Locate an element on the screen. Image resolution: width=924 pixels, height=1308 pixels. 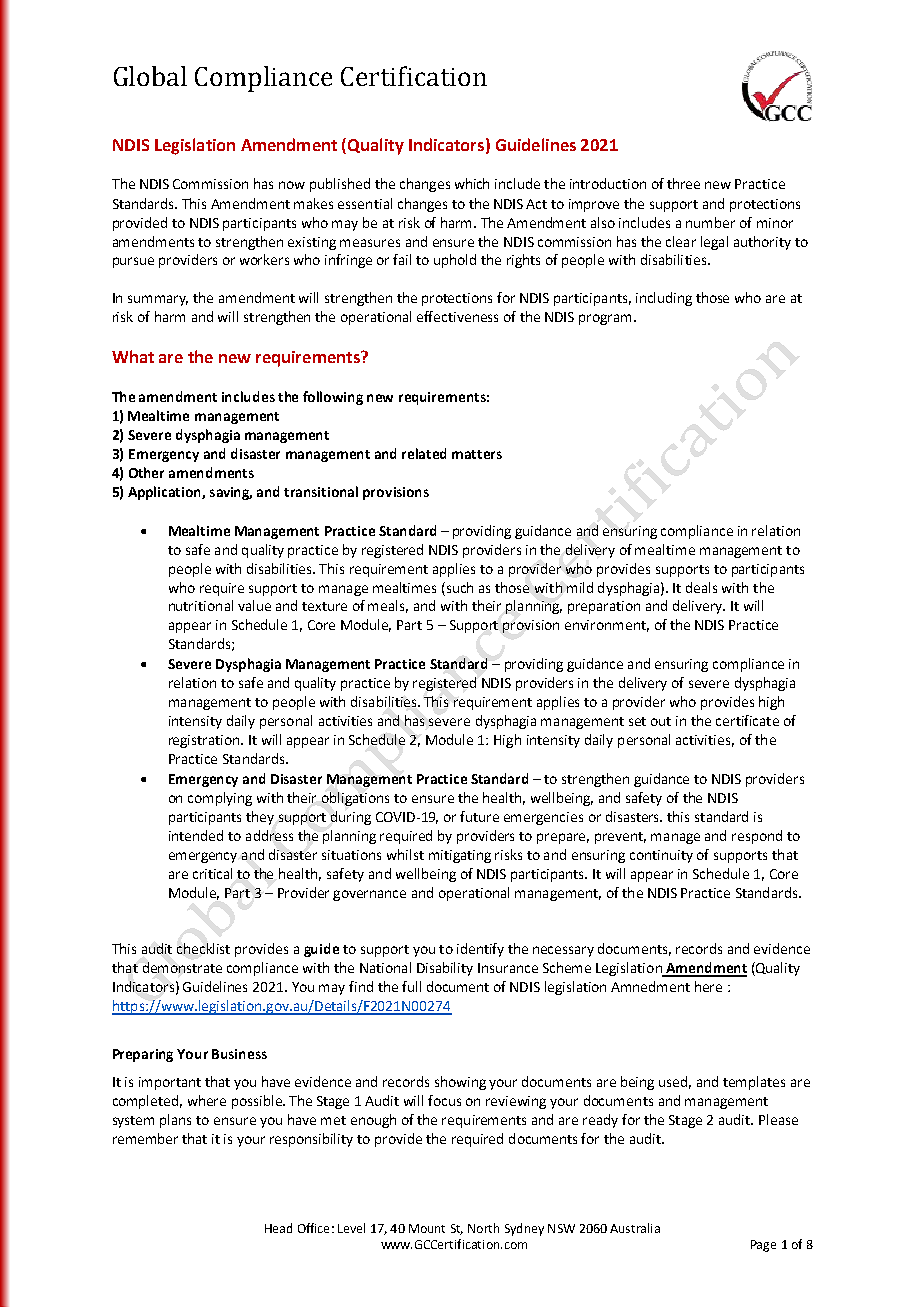
nutritional is located at coordinates (201, 605).
